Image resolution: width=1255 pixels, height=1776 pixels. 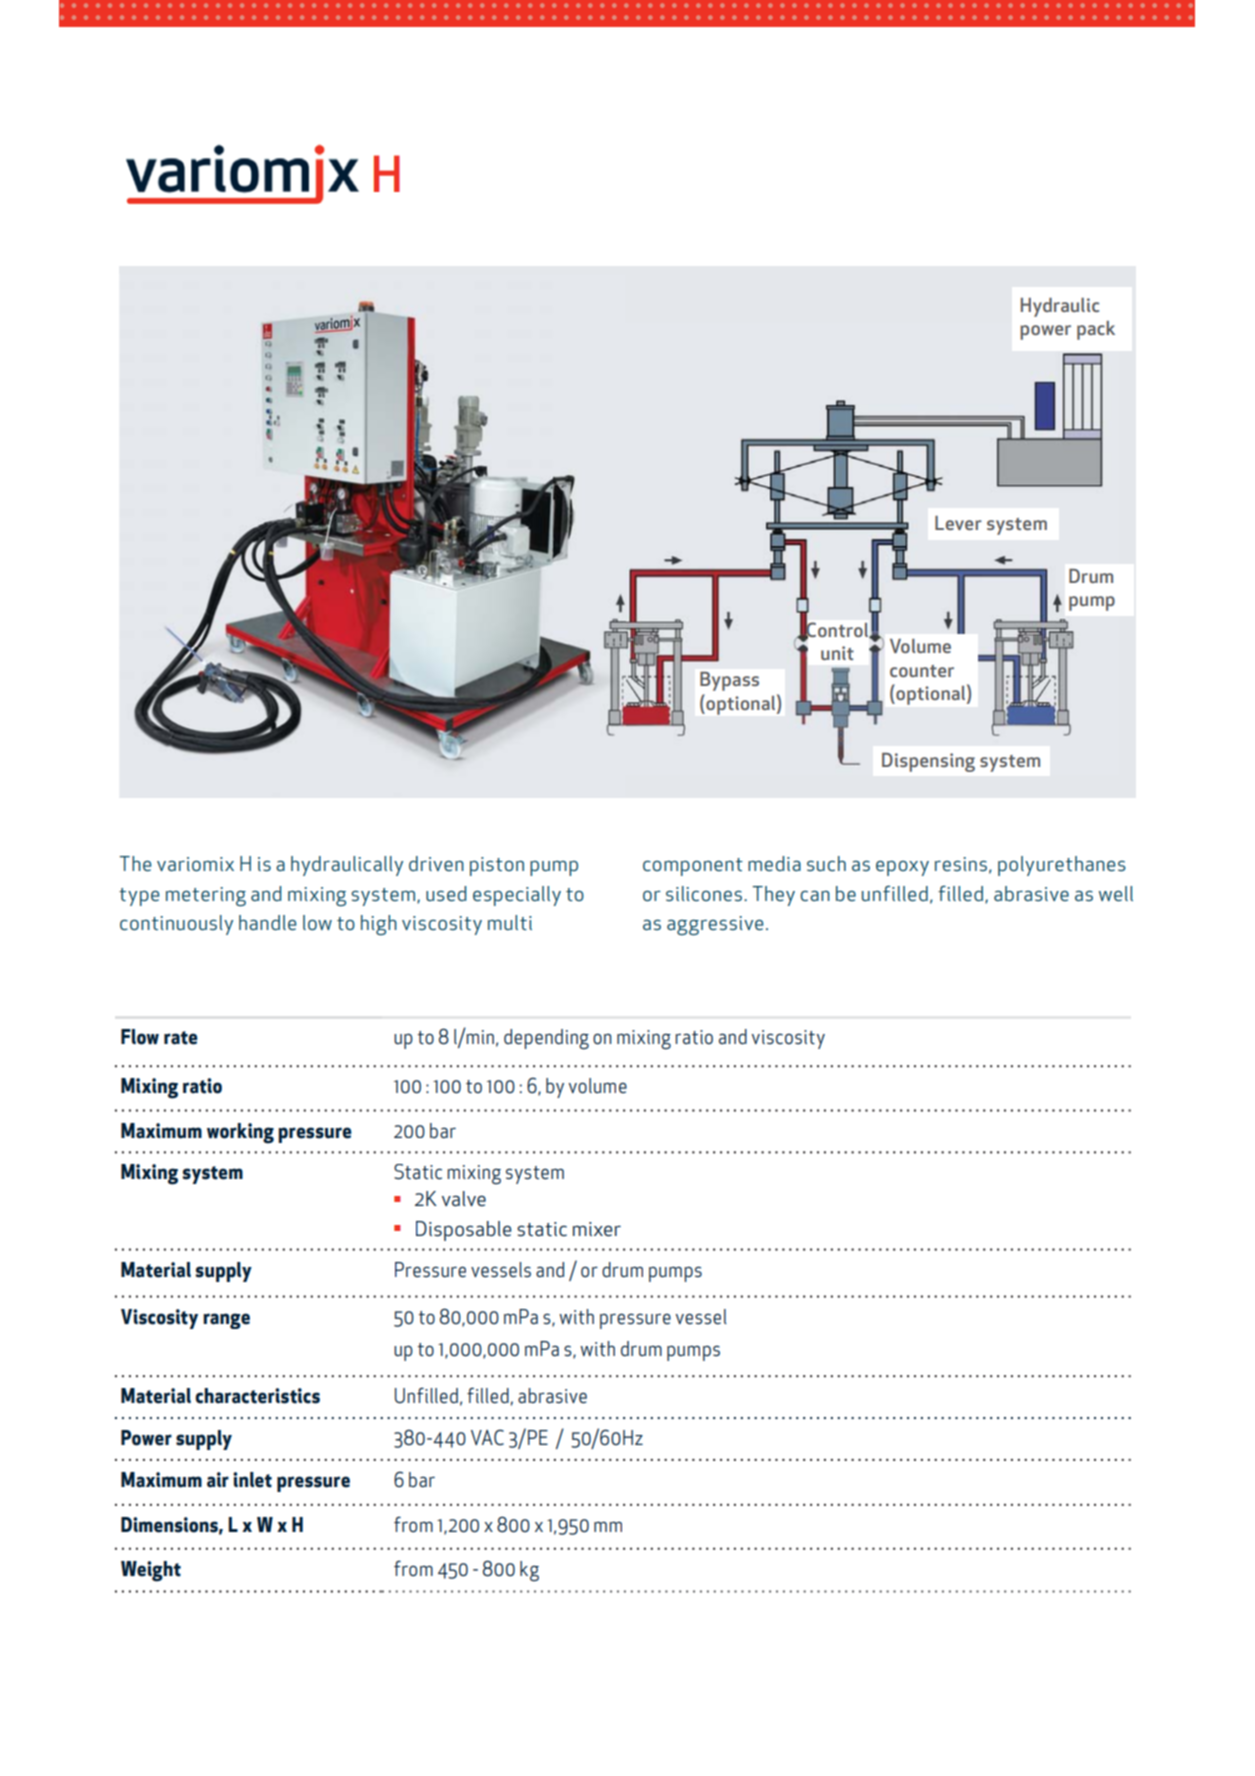 I want to click on range, so click(x=226, y=1321).
